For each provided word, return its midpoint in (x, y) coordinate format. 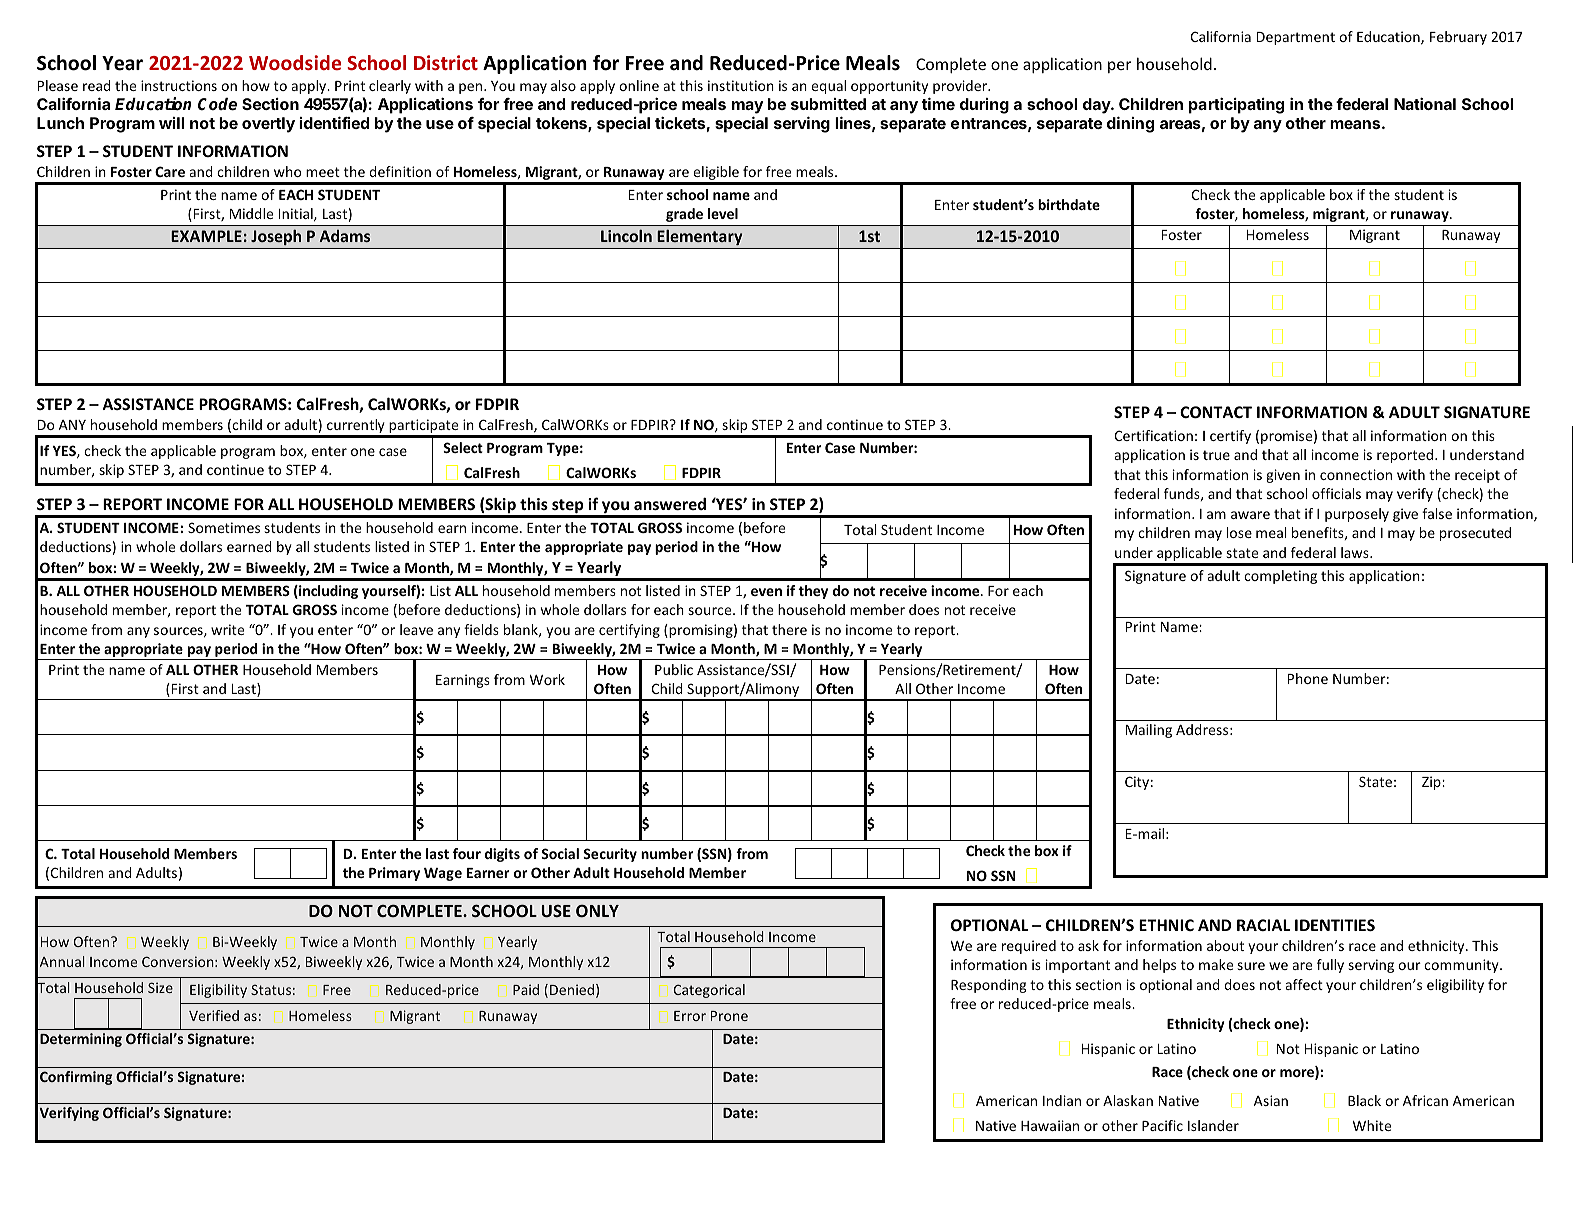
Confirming (76, 1078)
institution (741, 85)
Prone (729, 1016)
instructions (179, 85)
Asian (1271, 1100)
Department (1296, 38)
